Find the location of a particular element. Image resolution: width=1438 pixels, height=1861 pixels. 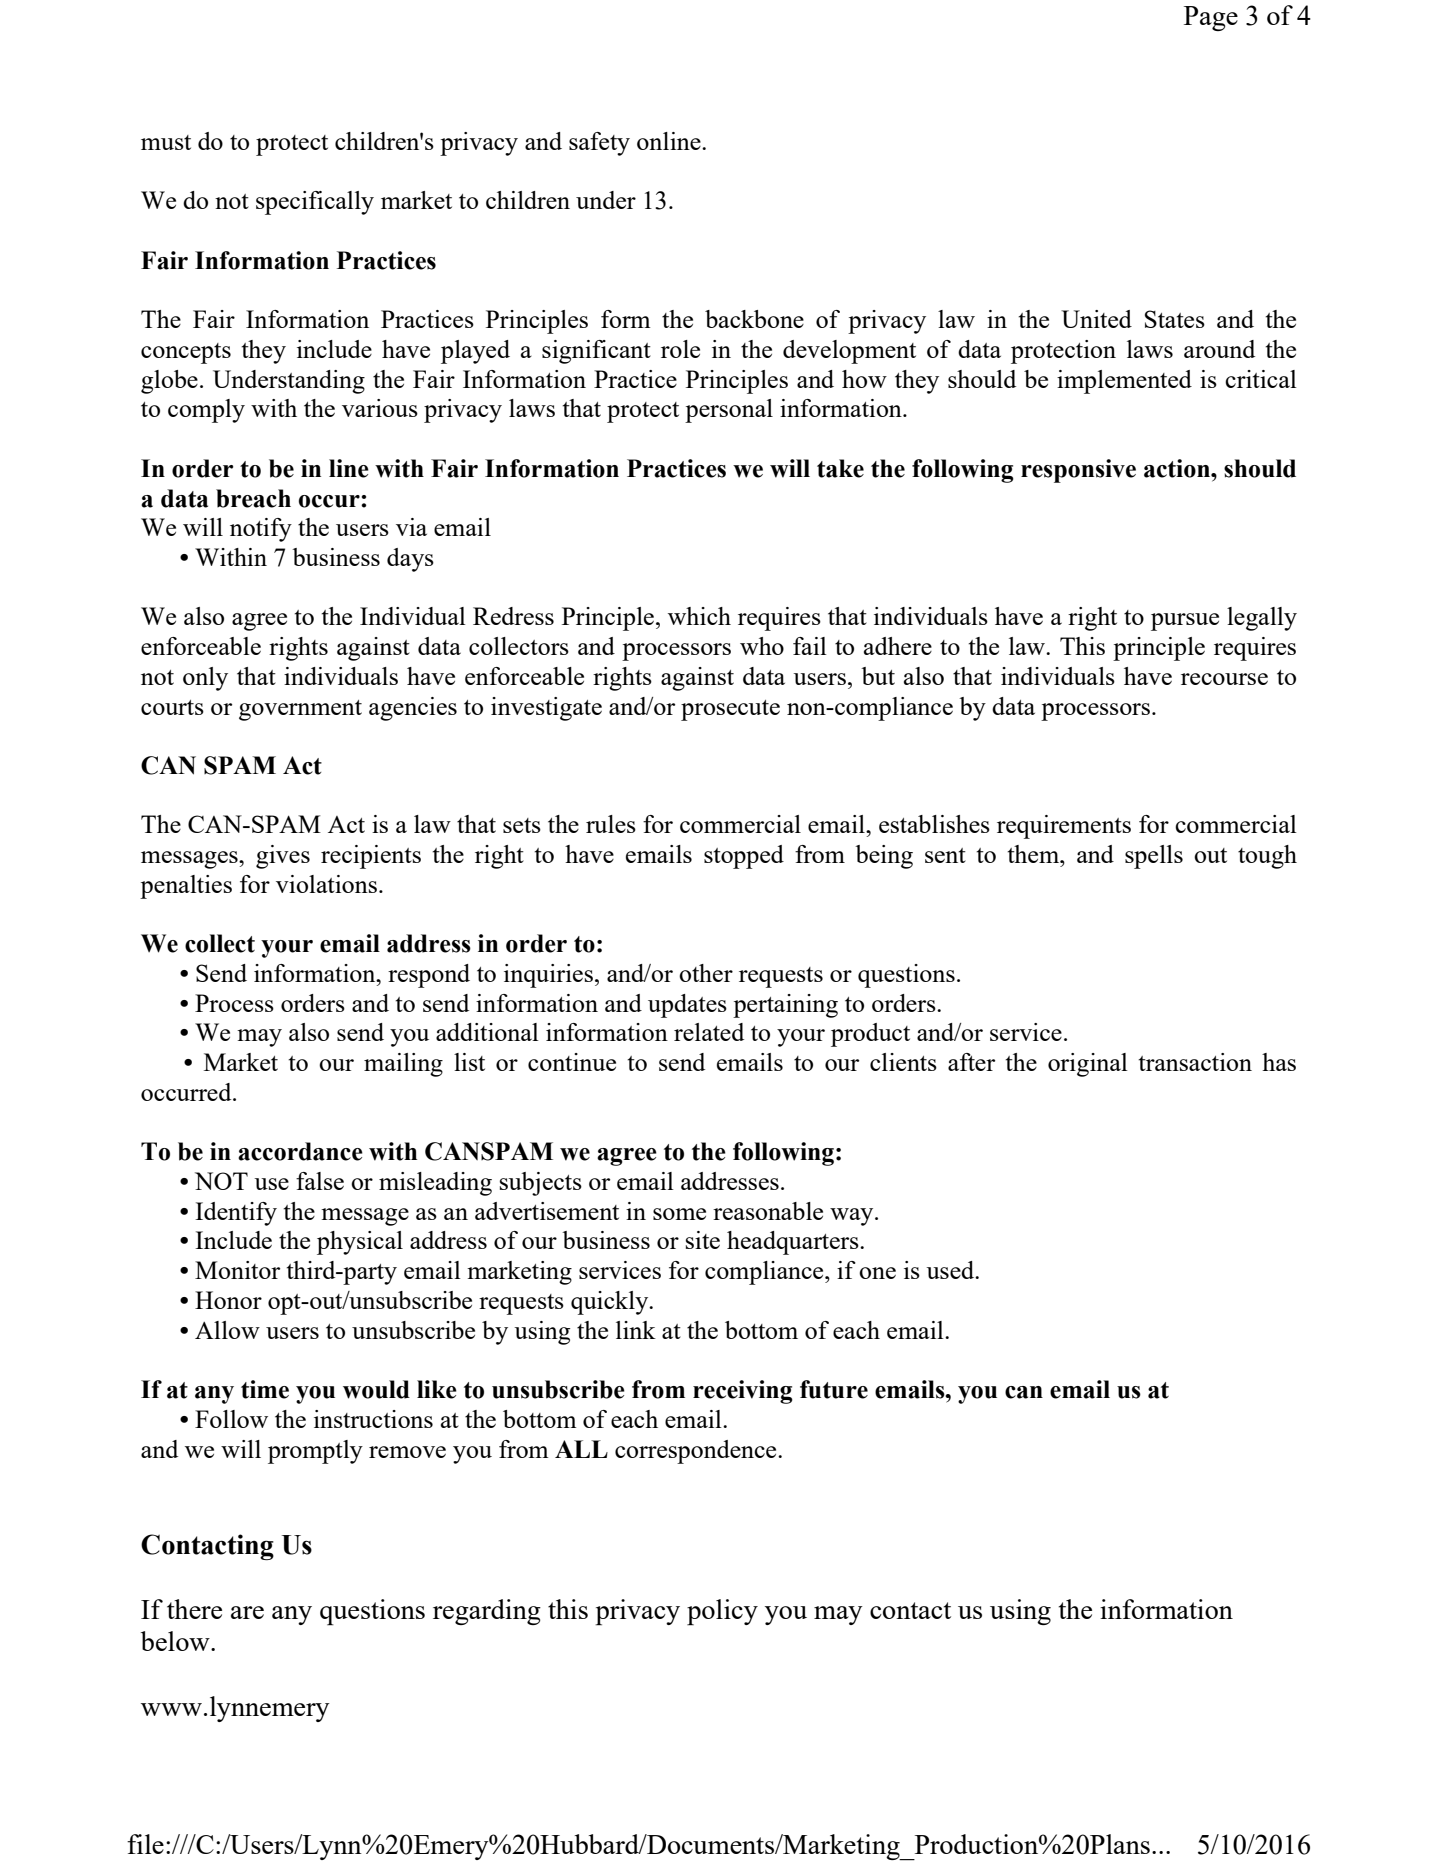

Page is located at coordinates (1211, 18).
